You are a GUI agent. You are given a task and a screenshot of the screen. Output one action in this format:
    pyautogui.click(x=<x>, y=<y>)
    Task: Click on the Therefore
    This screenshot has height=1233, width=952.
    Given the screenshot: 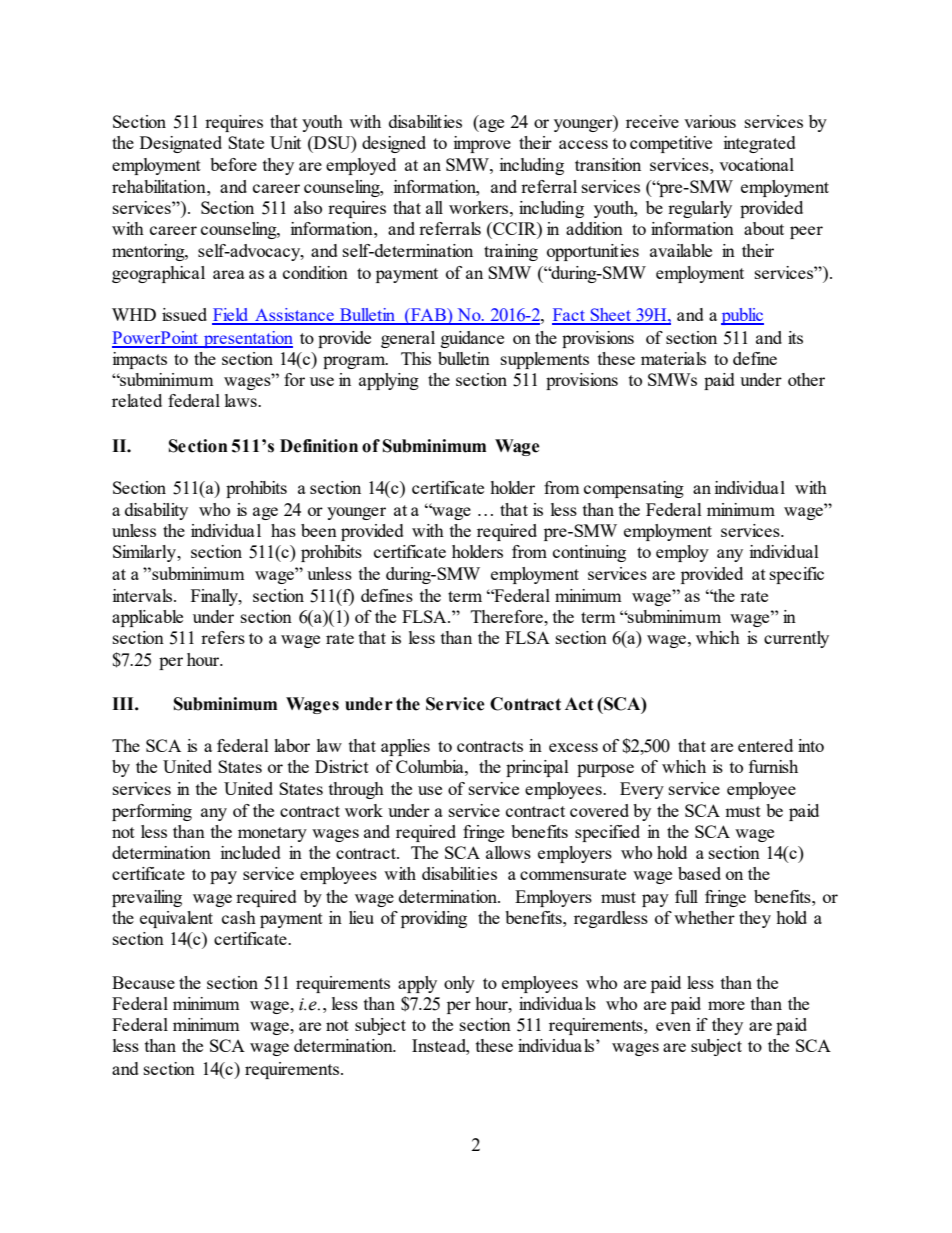 What is the action you would take?
    pyautogui.click(x=508, y=616)
